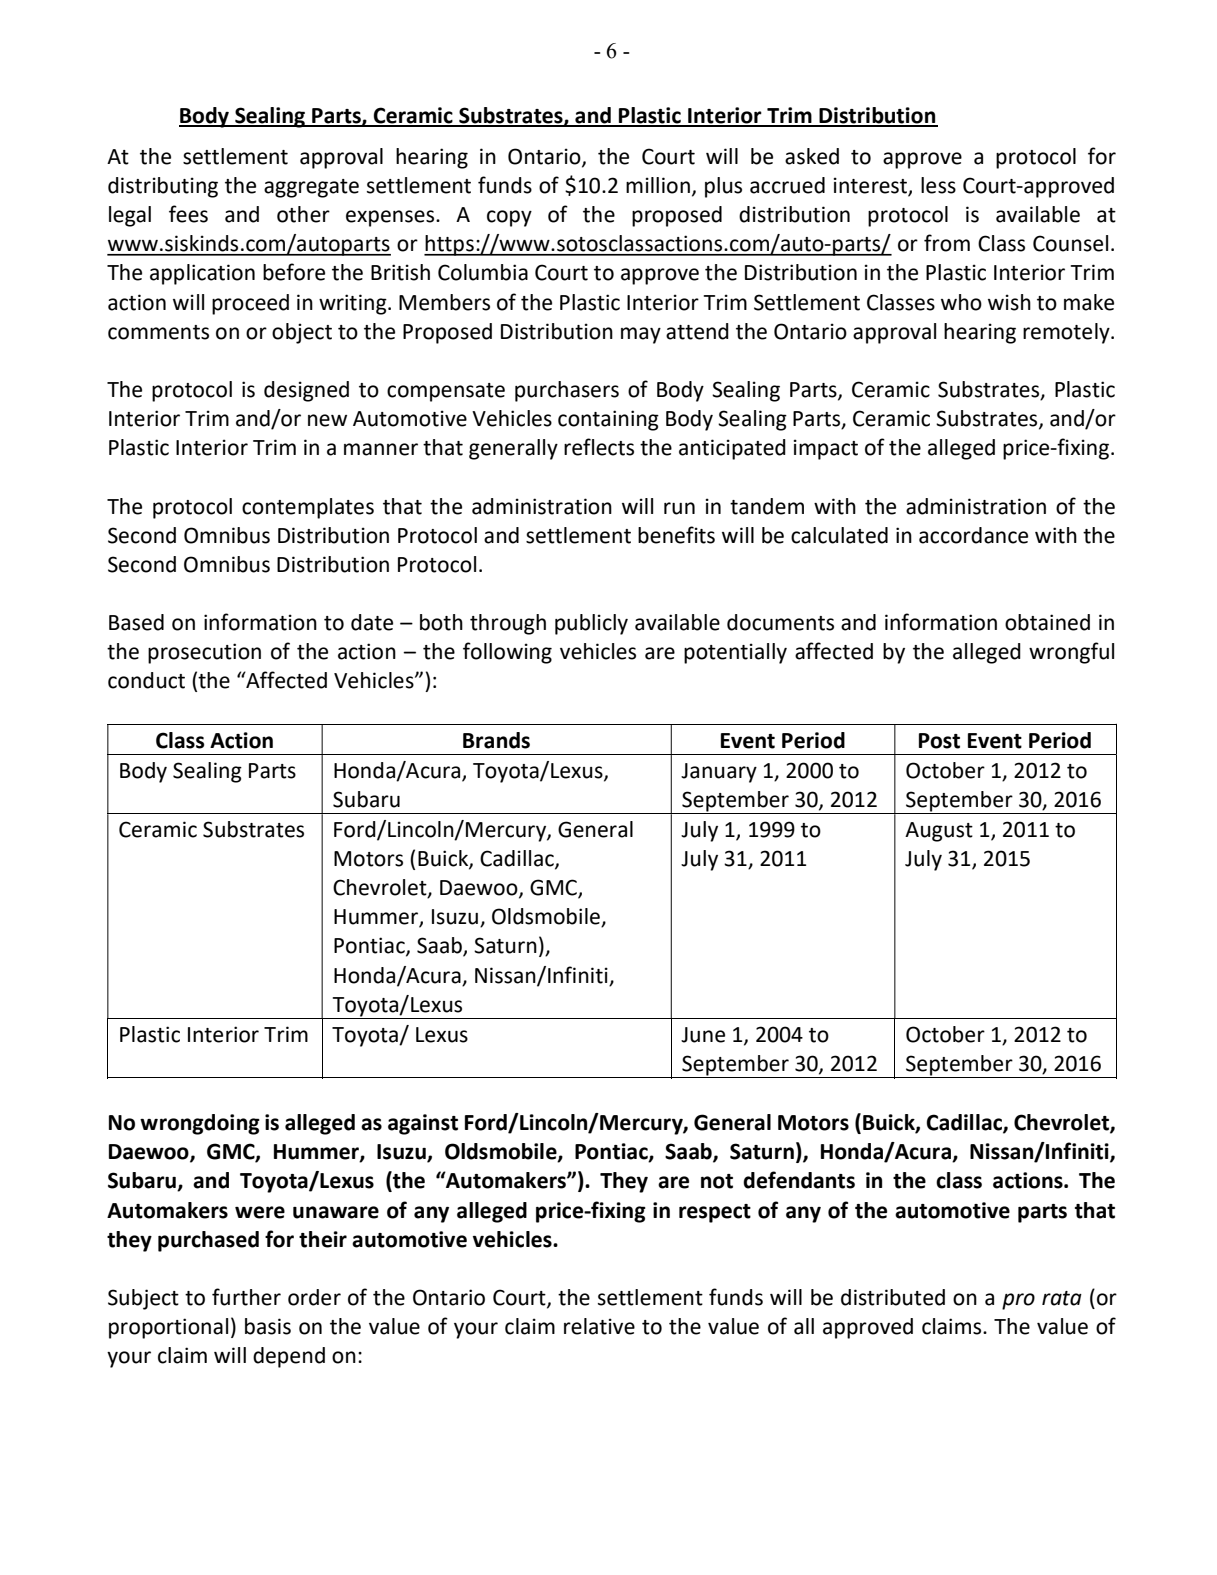 The height and width of the screenshot is (1575, 1217). Describe the element at coordinates (496, 740) in the screenshot. I see `Brands` at that location.
